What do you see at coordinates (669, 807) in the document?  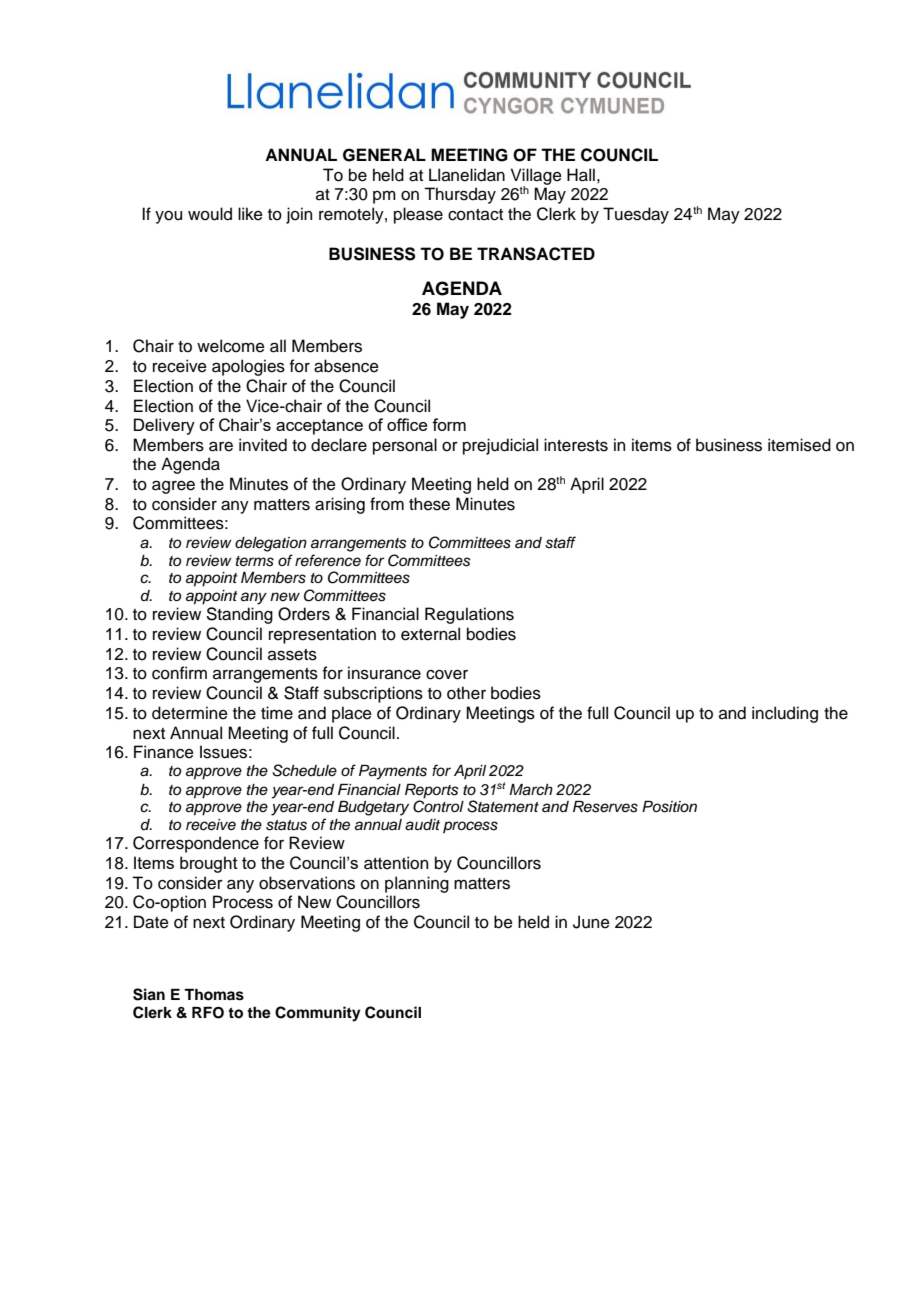 I see `Position` at bounding box center [669, 807].
